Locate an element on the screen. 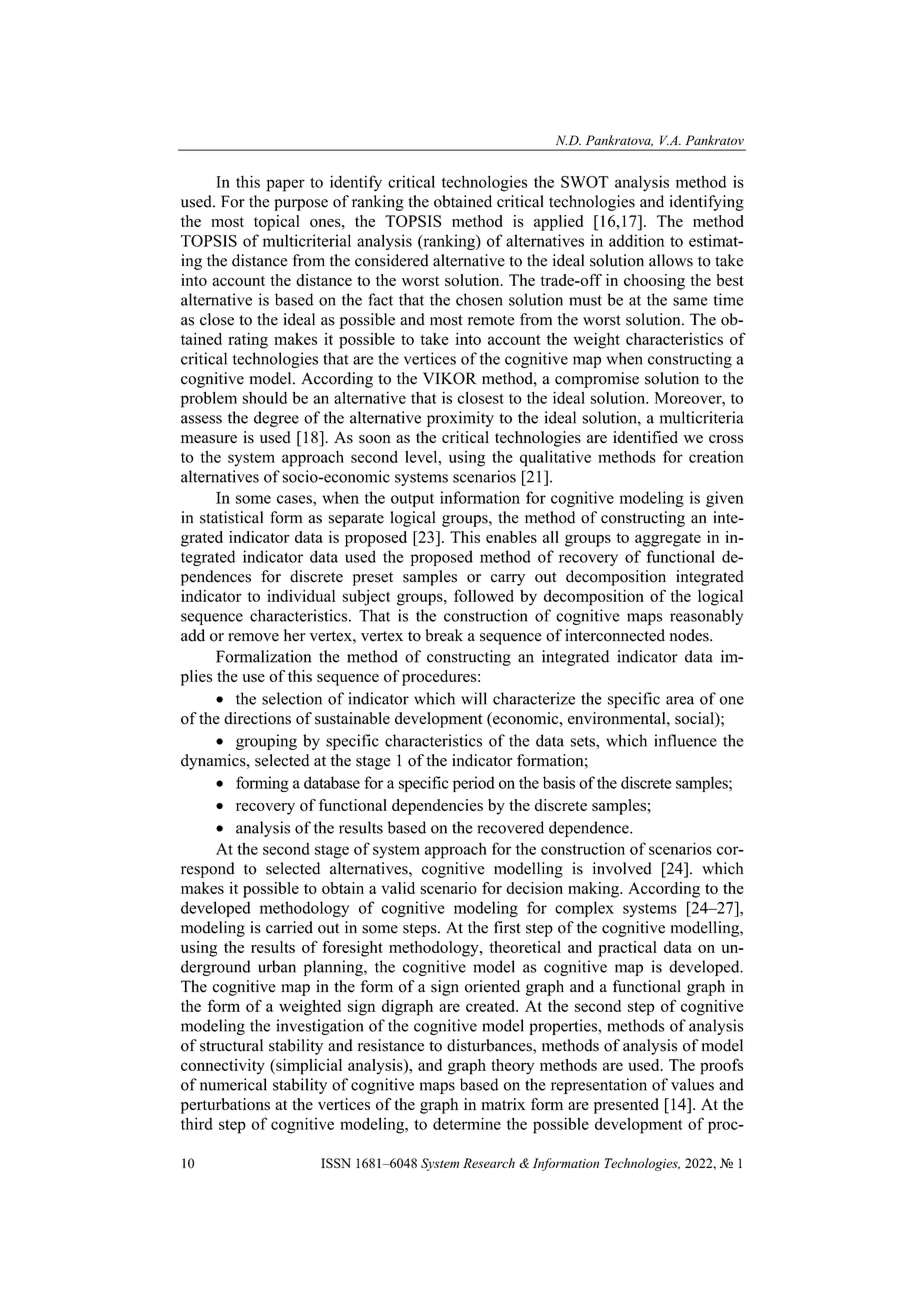  perturbations is located at coordinates (225, 1106).
